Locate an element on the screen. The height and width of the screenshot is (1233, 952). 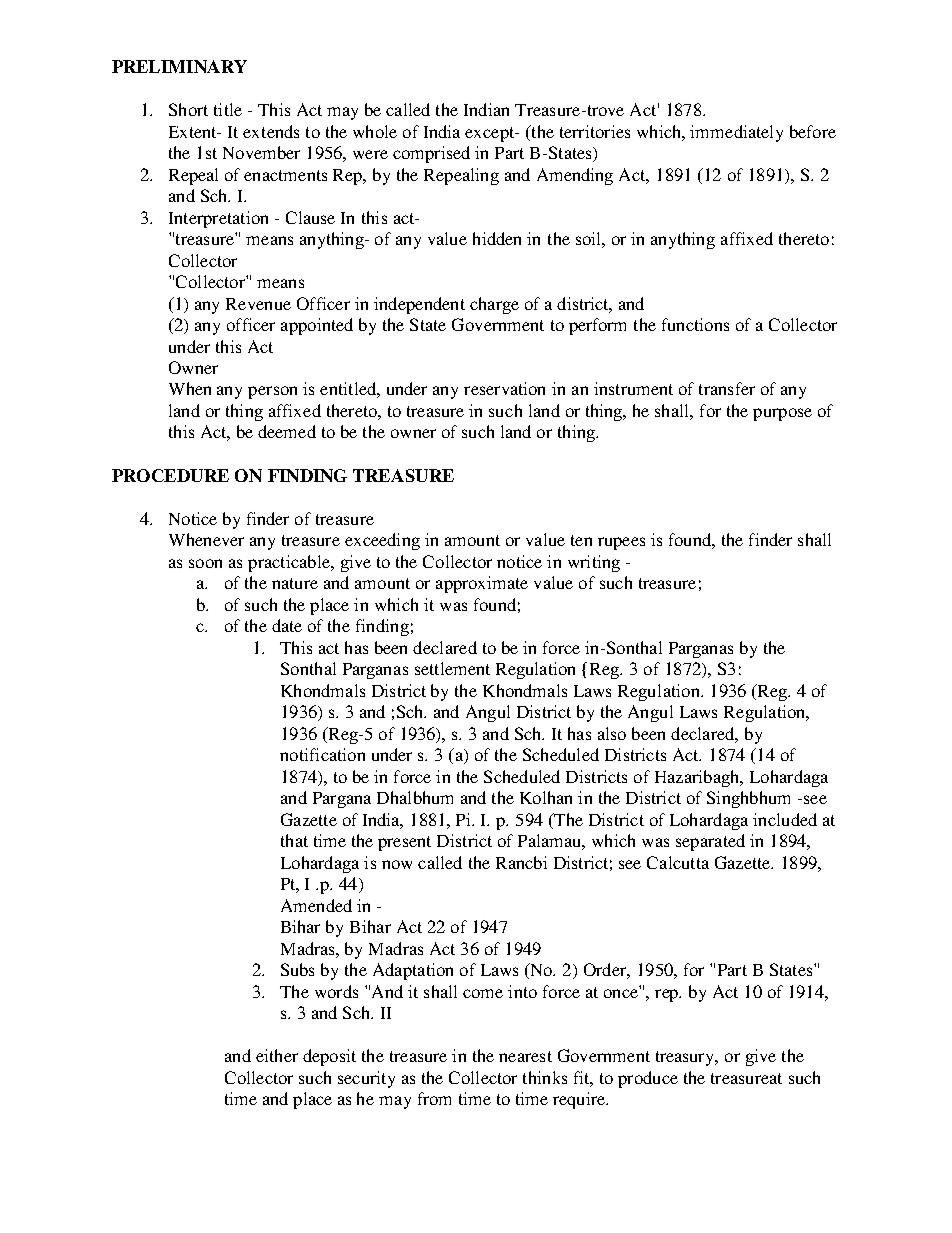
immediately is located at coordinates (736, 133).
